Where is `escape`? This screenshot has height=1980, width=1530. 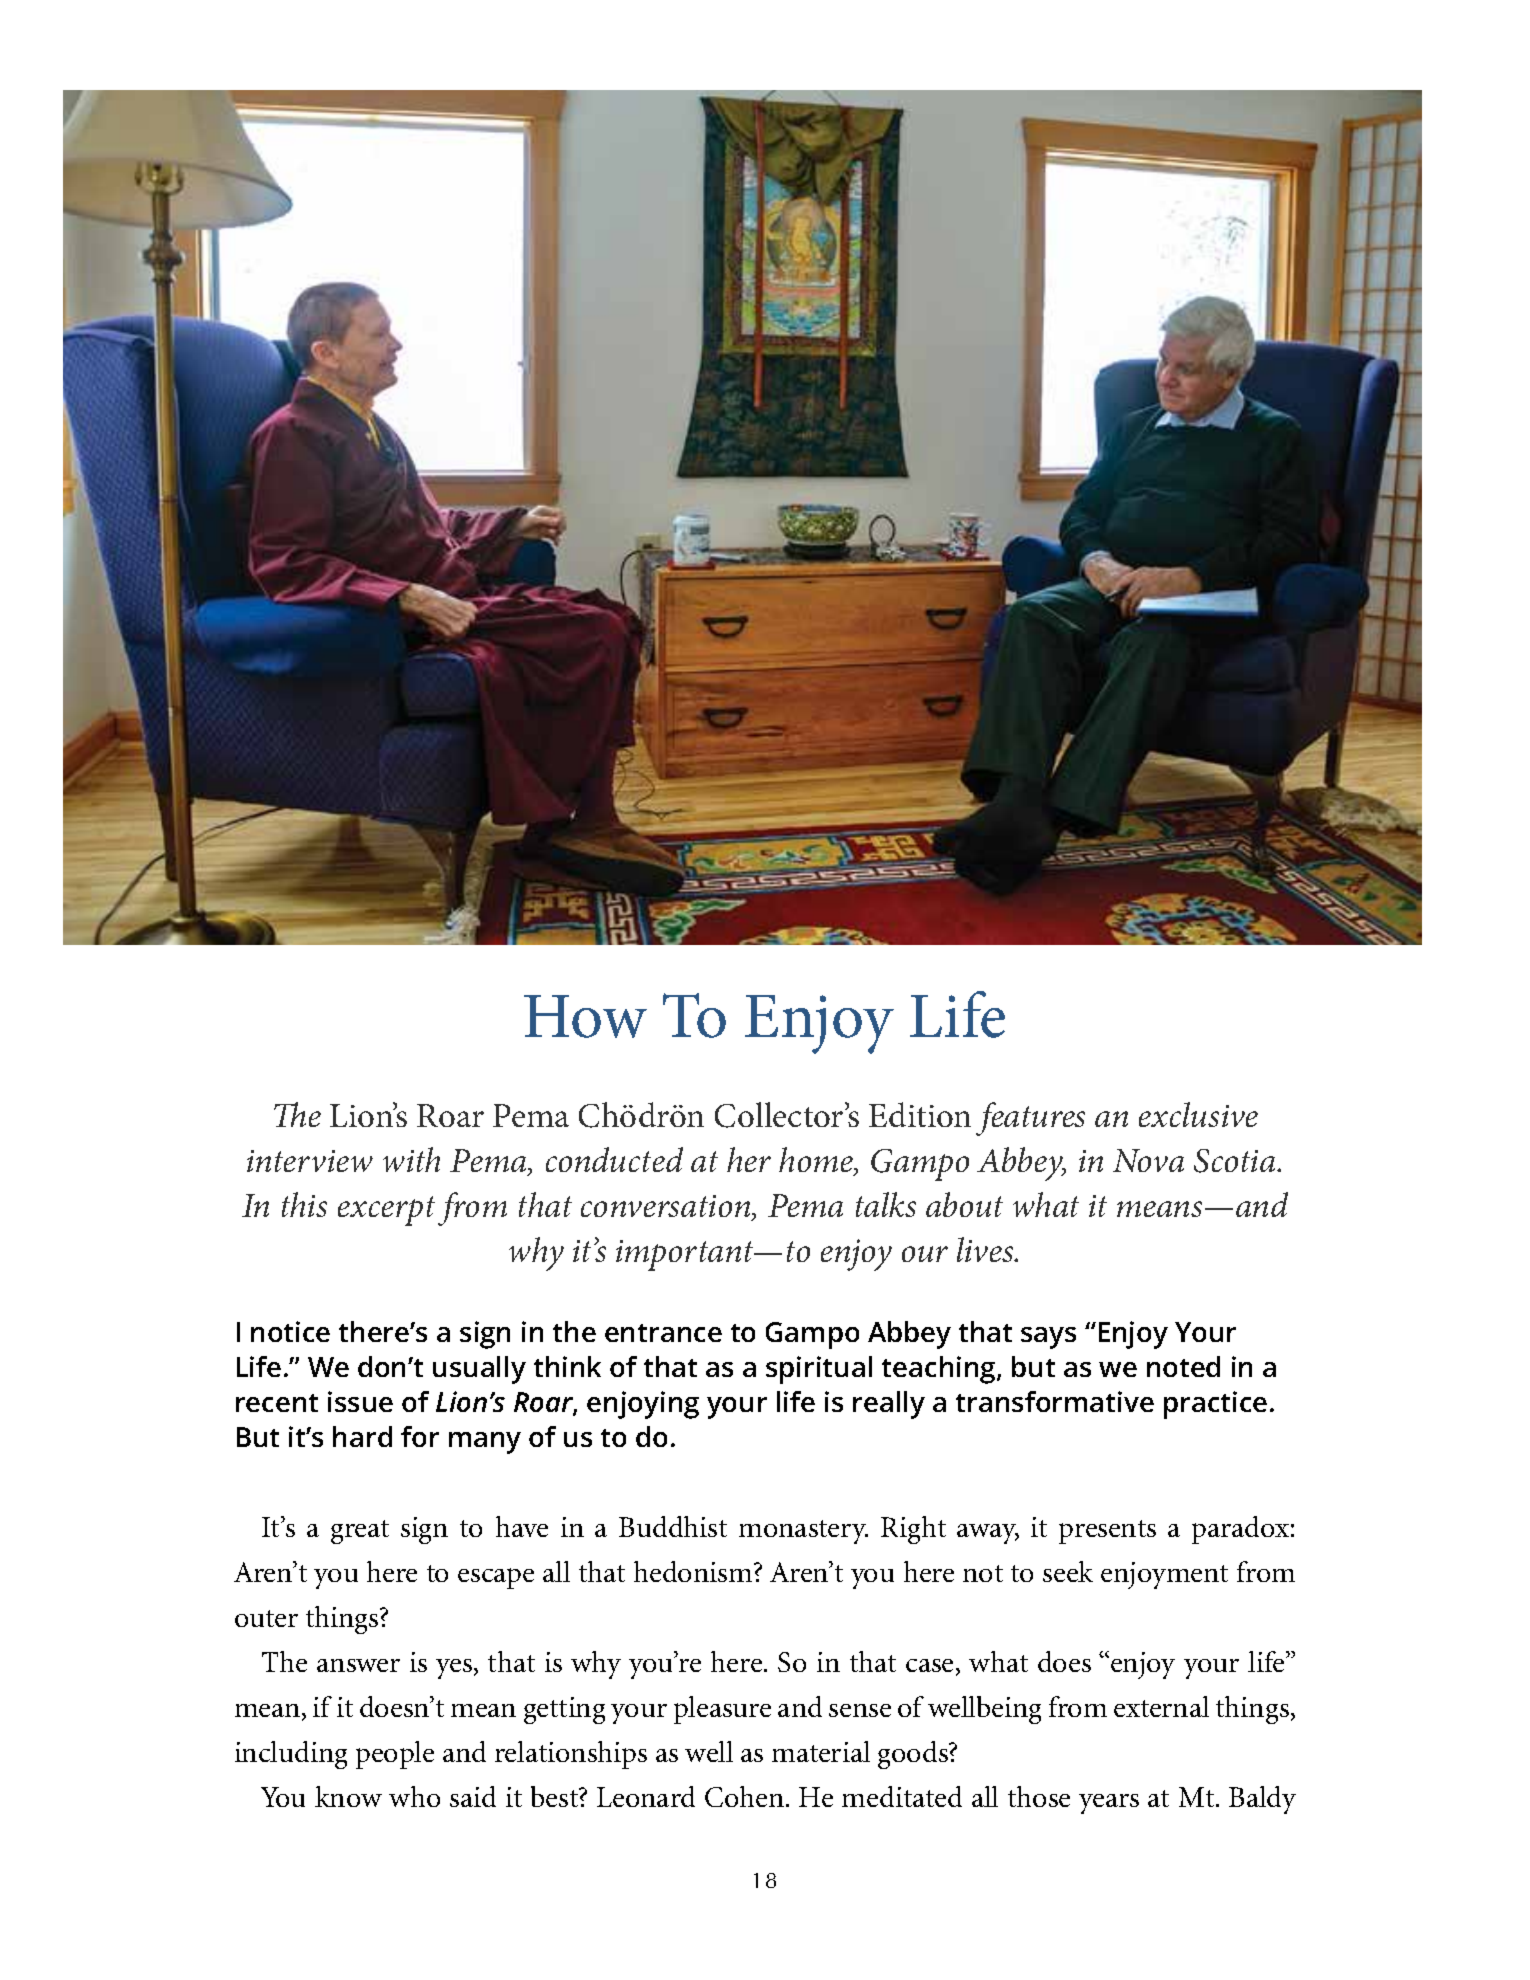
escape is located at coordinates (496, 1578).
